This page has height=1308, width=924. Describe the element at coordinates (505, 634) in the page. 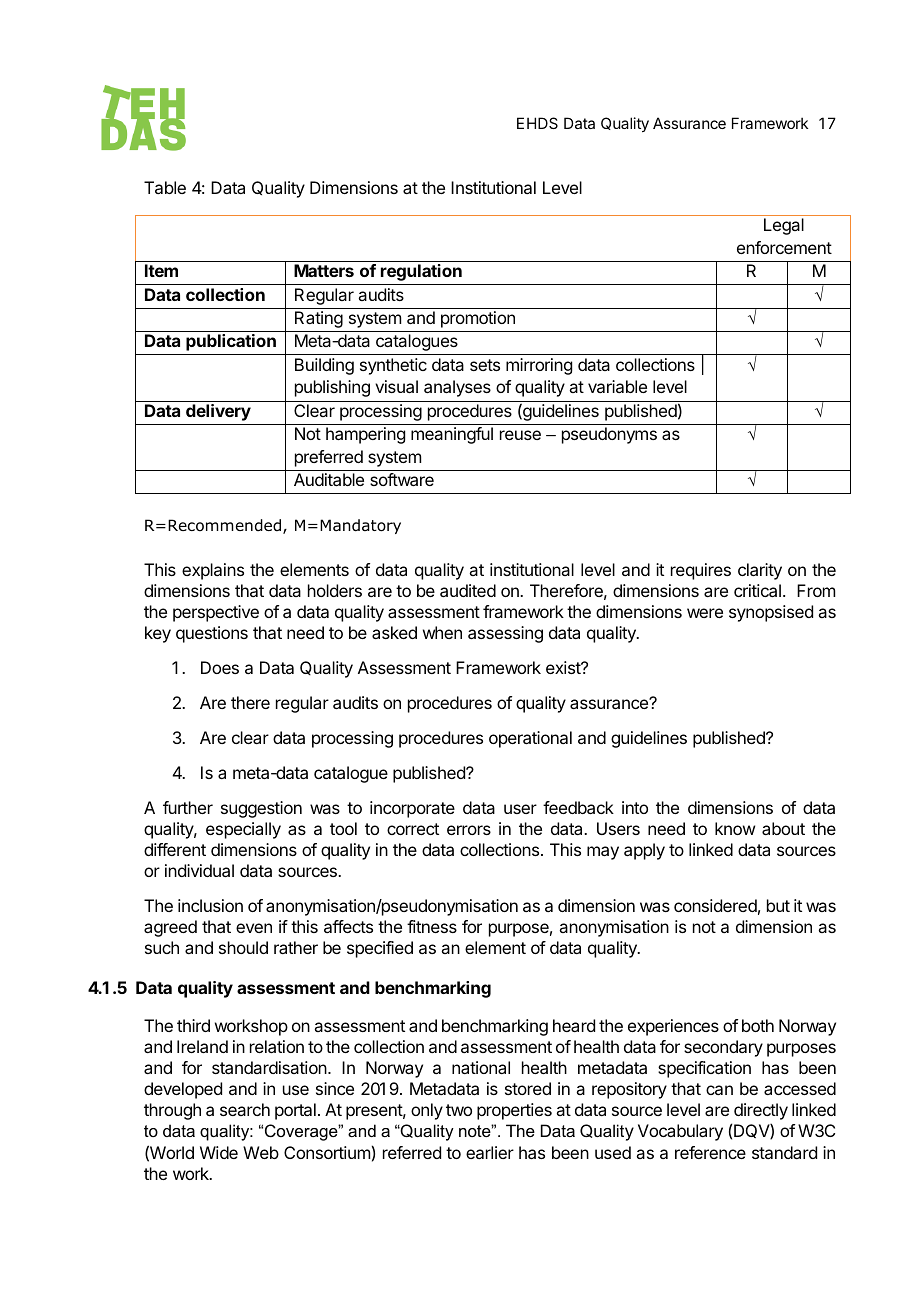

I see `assessing` at that location.
